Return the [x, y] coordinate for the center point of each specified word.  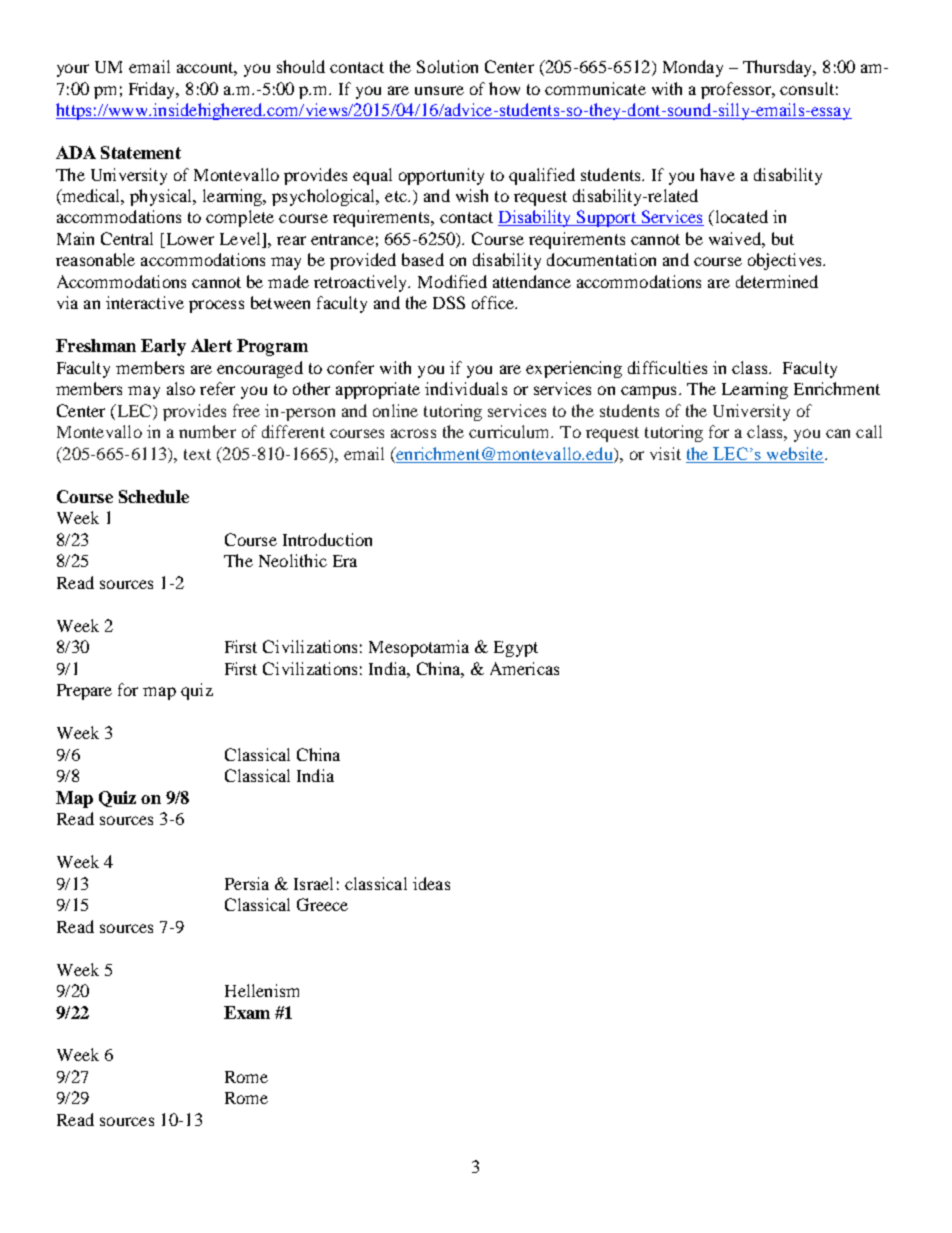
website [795, 455]
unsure [439, 90]
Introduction [327, 539]
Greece [322, 904]
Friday [153, 90]
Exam [247, 1012]
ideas [431, 883]
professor [737, 90]
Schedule [154, 496]
